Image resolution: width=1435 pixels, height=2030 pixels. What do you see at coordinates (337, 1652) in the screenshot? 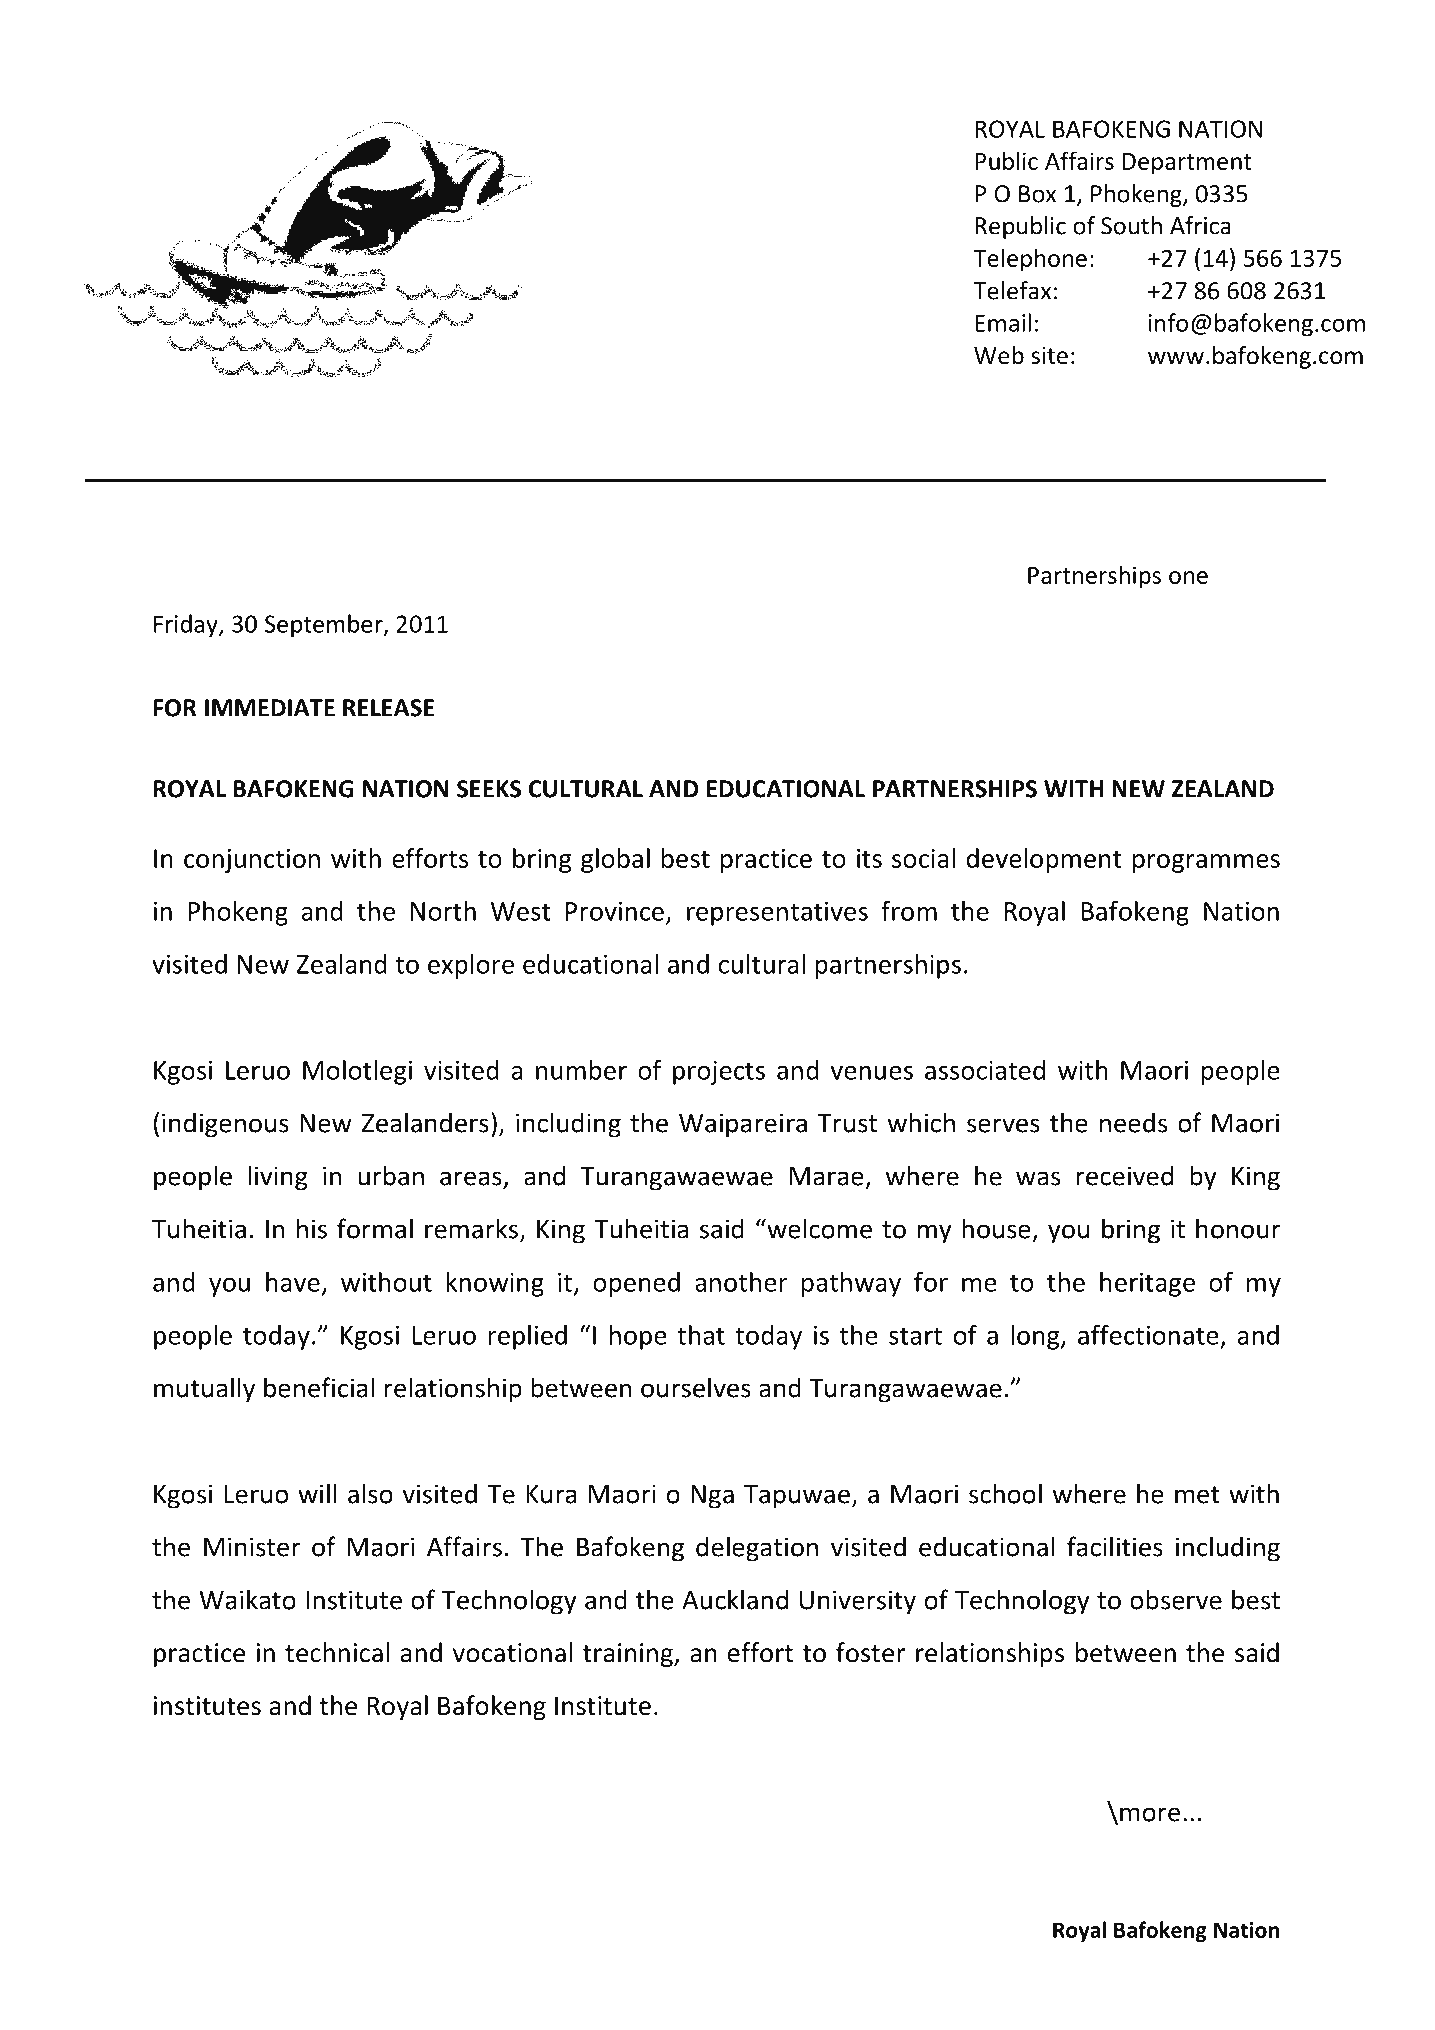
I see `technical` at bounding box center [337, 1652].
